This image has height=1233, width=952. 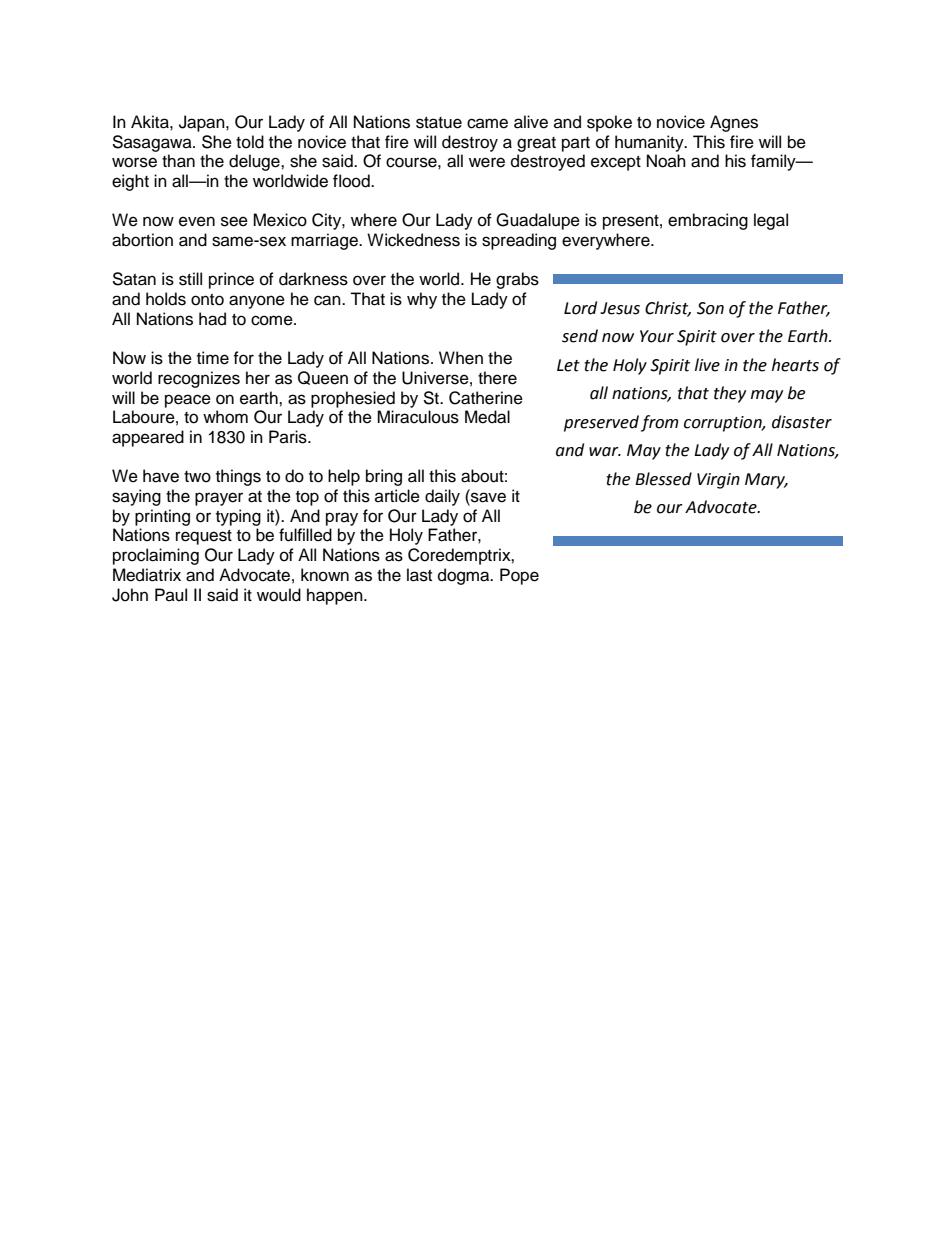 What do you see at coordinates (517, 280) in the image?
I see `grabs` at bounding box center [517, 280].
